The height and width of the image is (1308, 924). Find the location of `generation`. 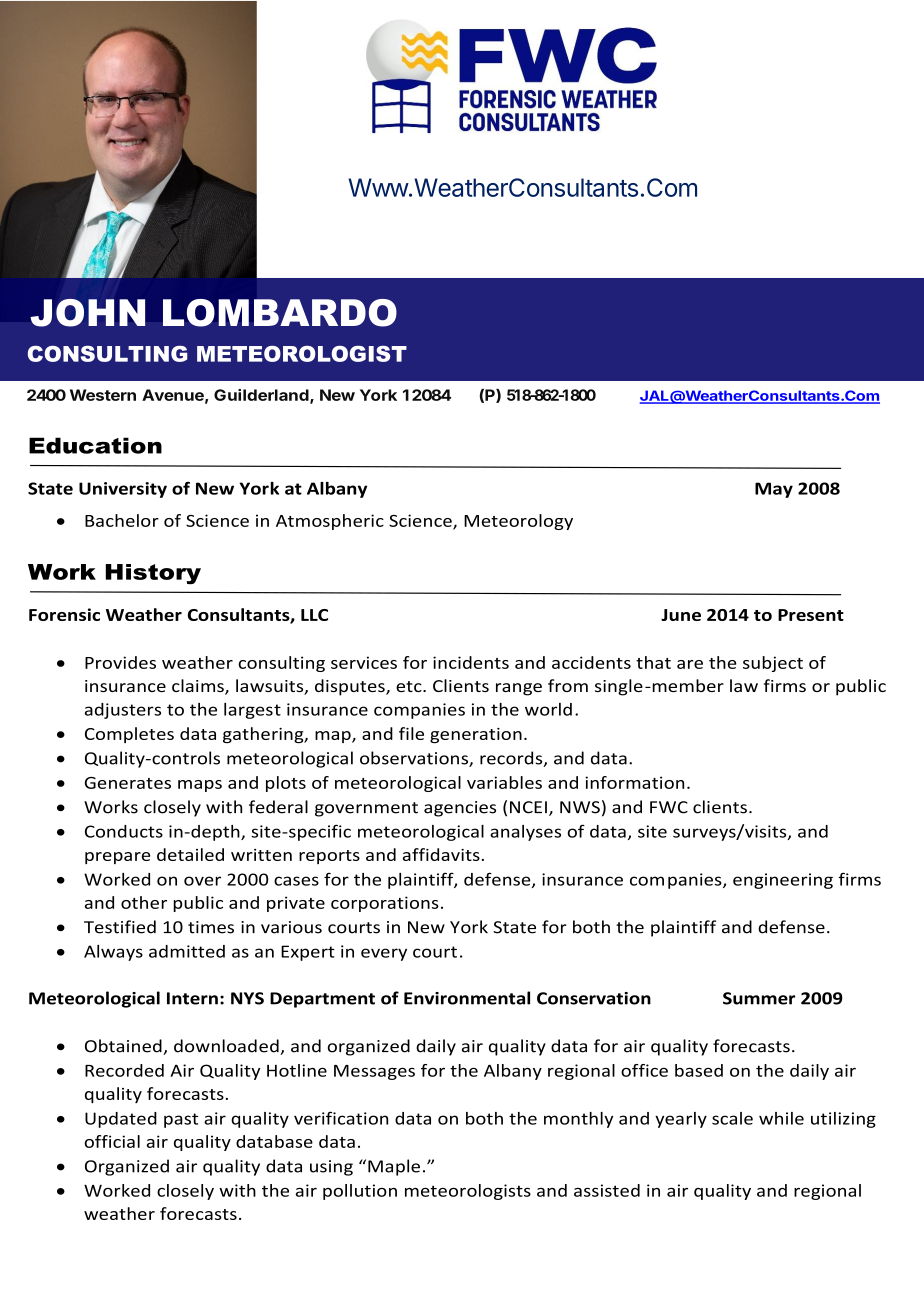

generation is located at coordinates (476, 735).
